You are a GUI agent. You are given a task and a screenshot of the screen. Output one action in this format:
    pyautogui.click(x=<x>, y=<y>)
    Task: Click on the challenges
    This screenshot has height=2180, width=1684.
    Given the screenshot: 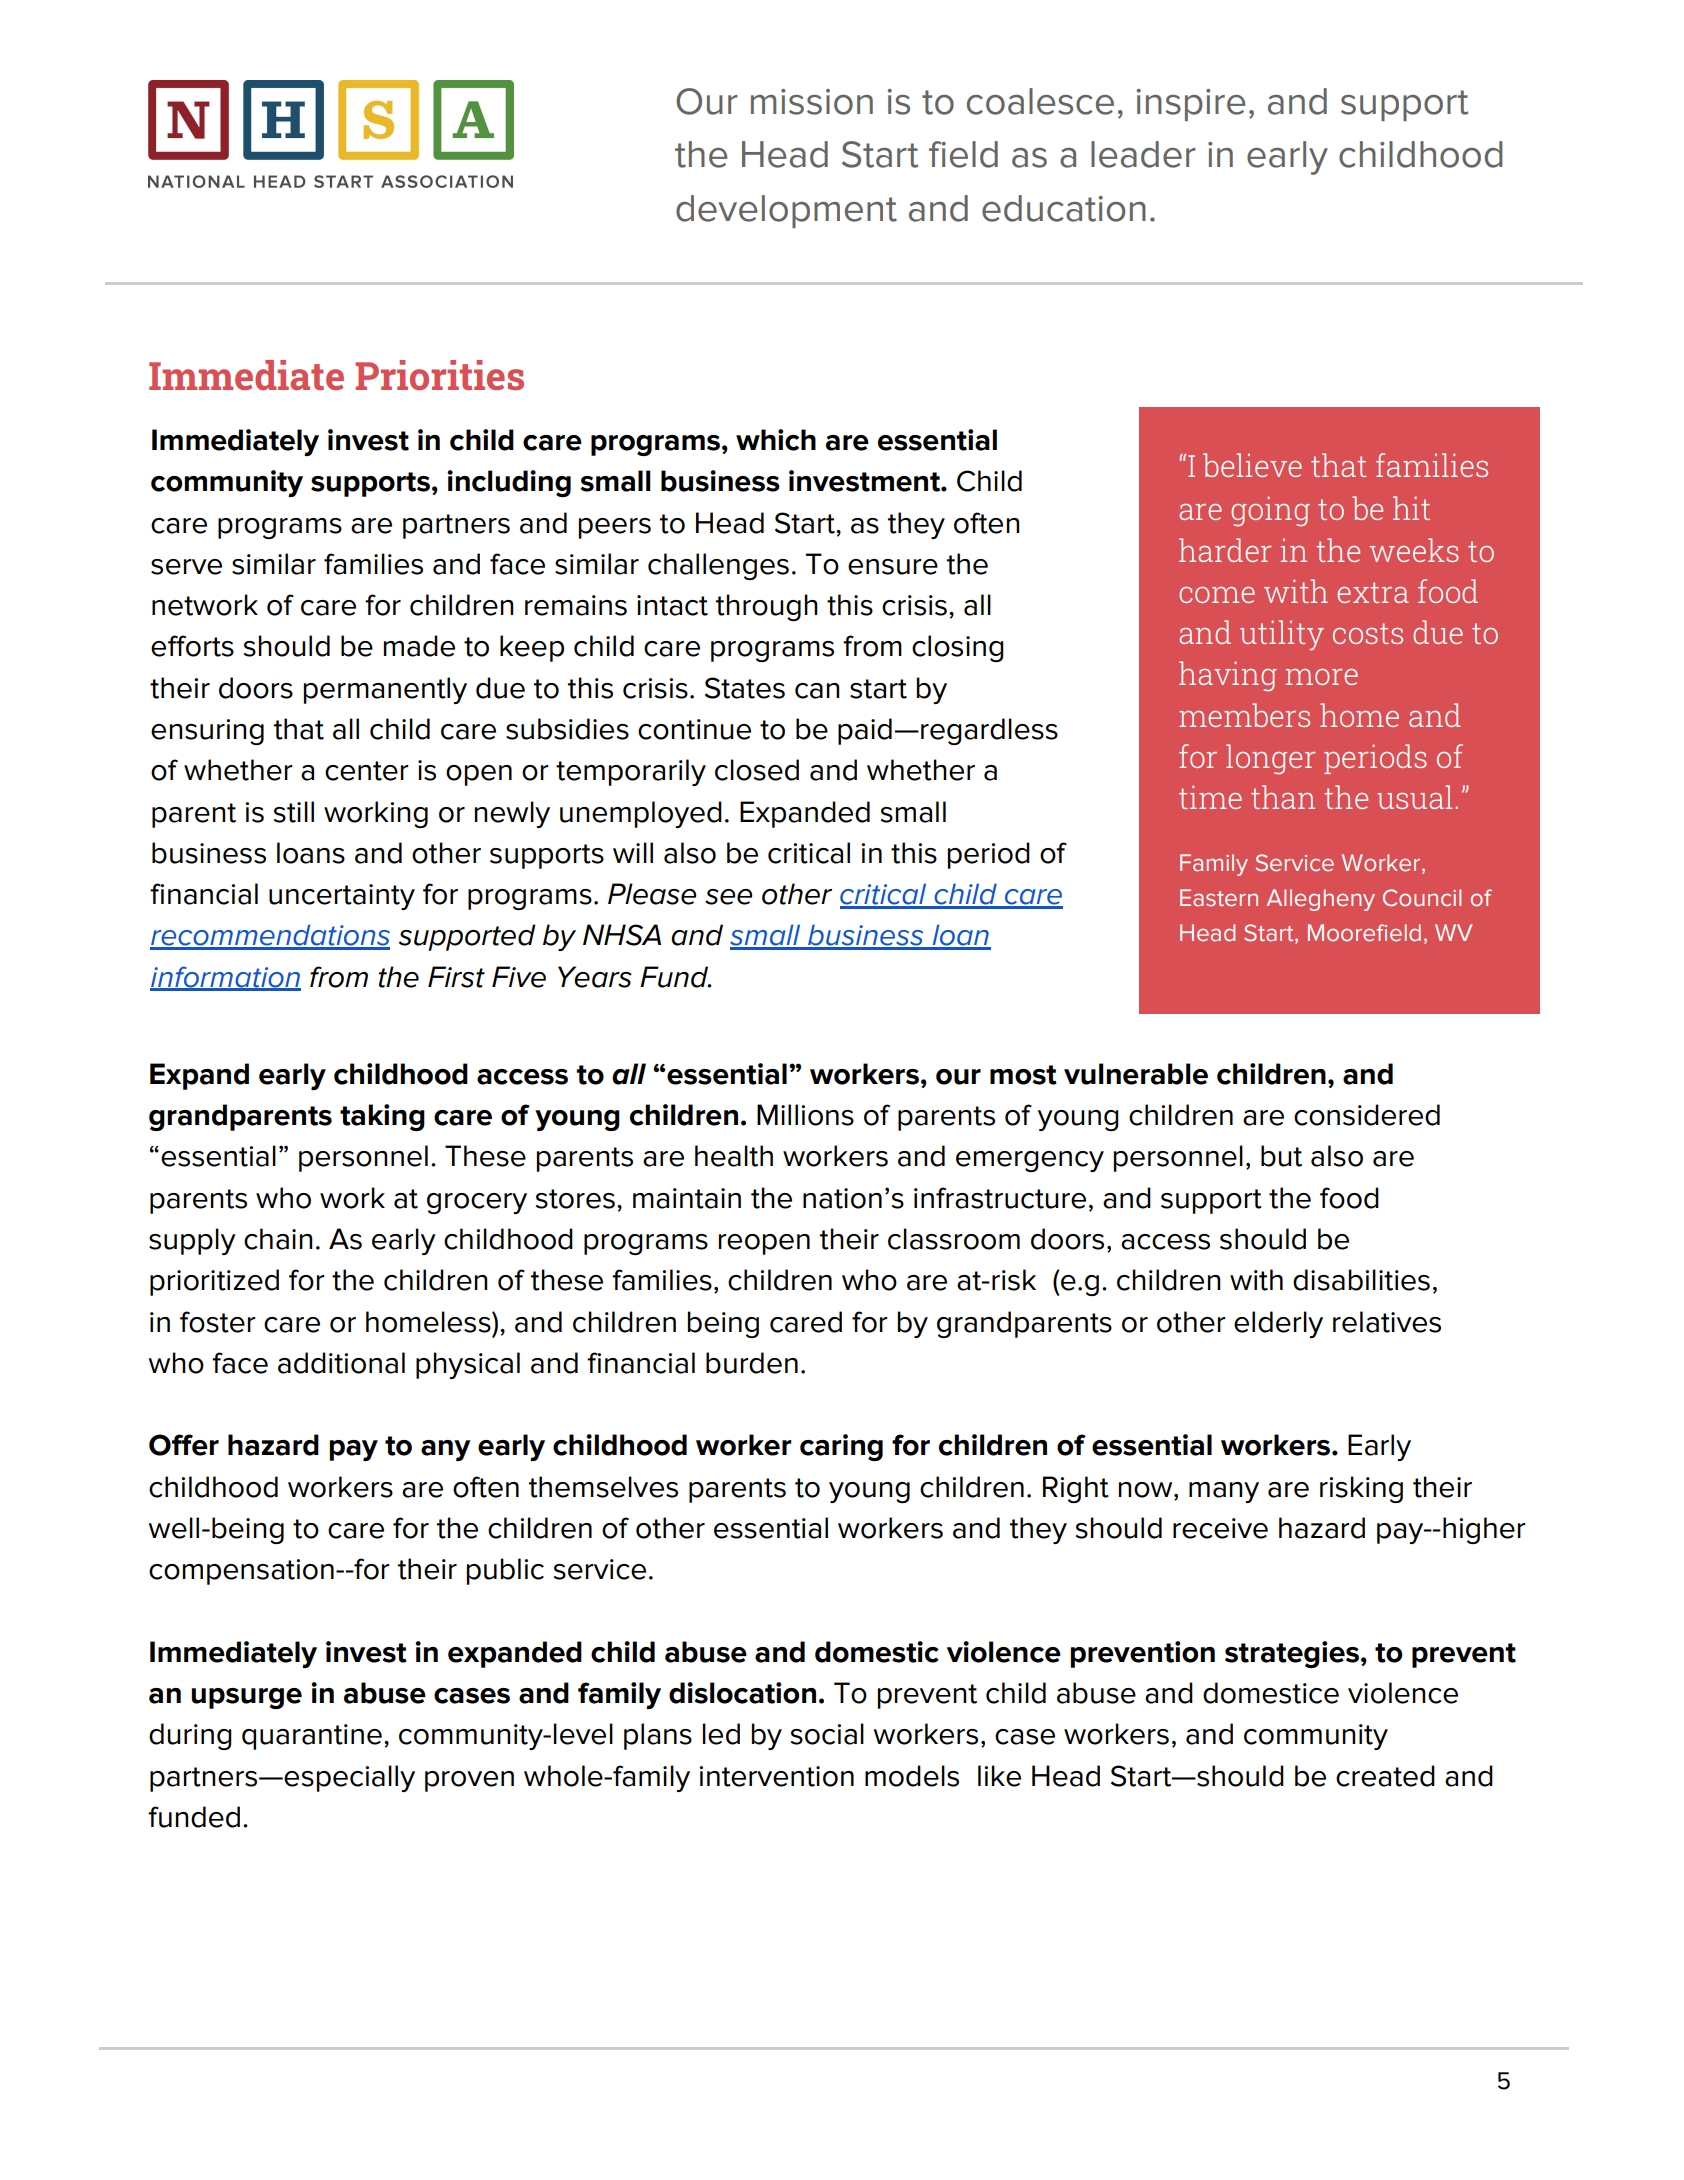 What is the action you would take?
    pyautogui.click(x=718, y=566)
